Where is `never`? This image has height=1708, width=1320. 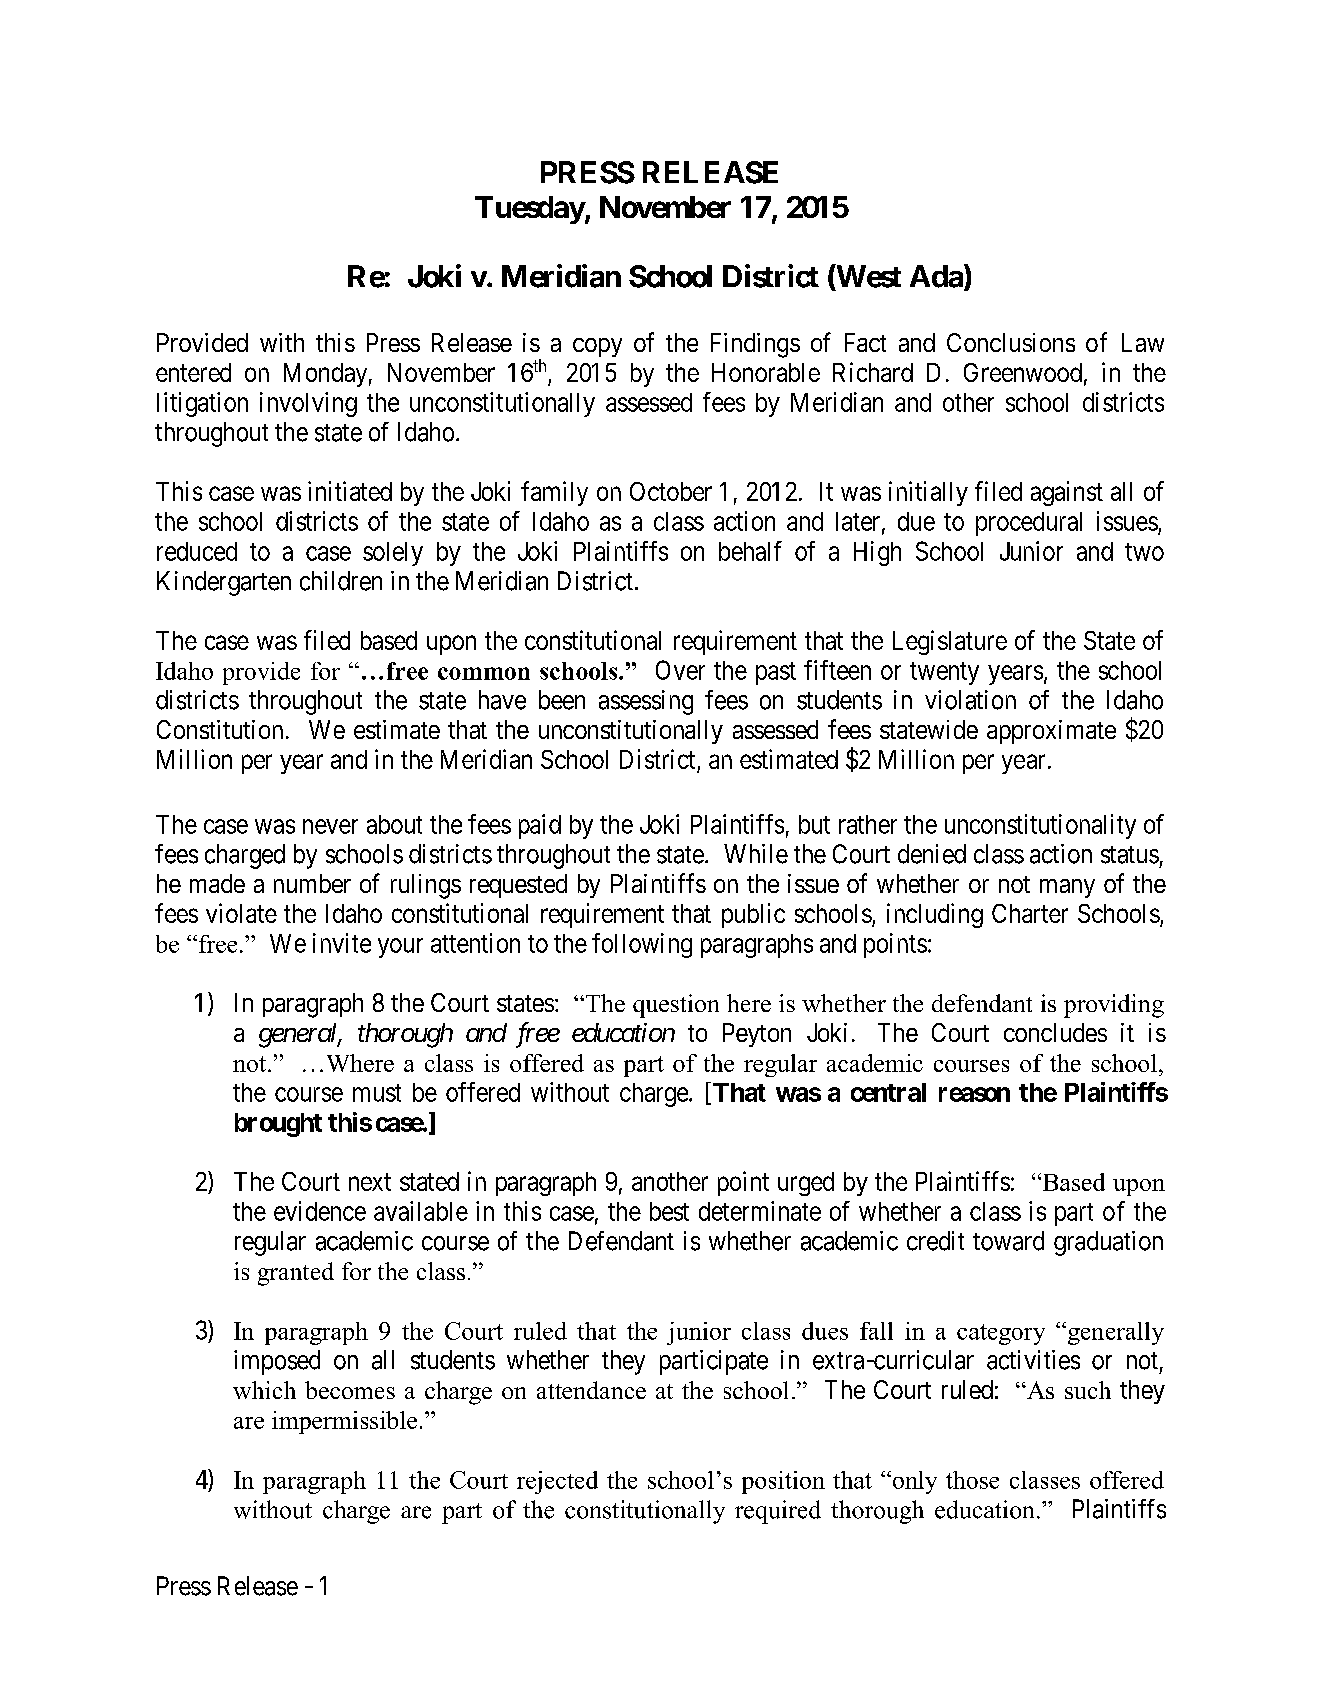
never is located at coordinates (330, 826).
